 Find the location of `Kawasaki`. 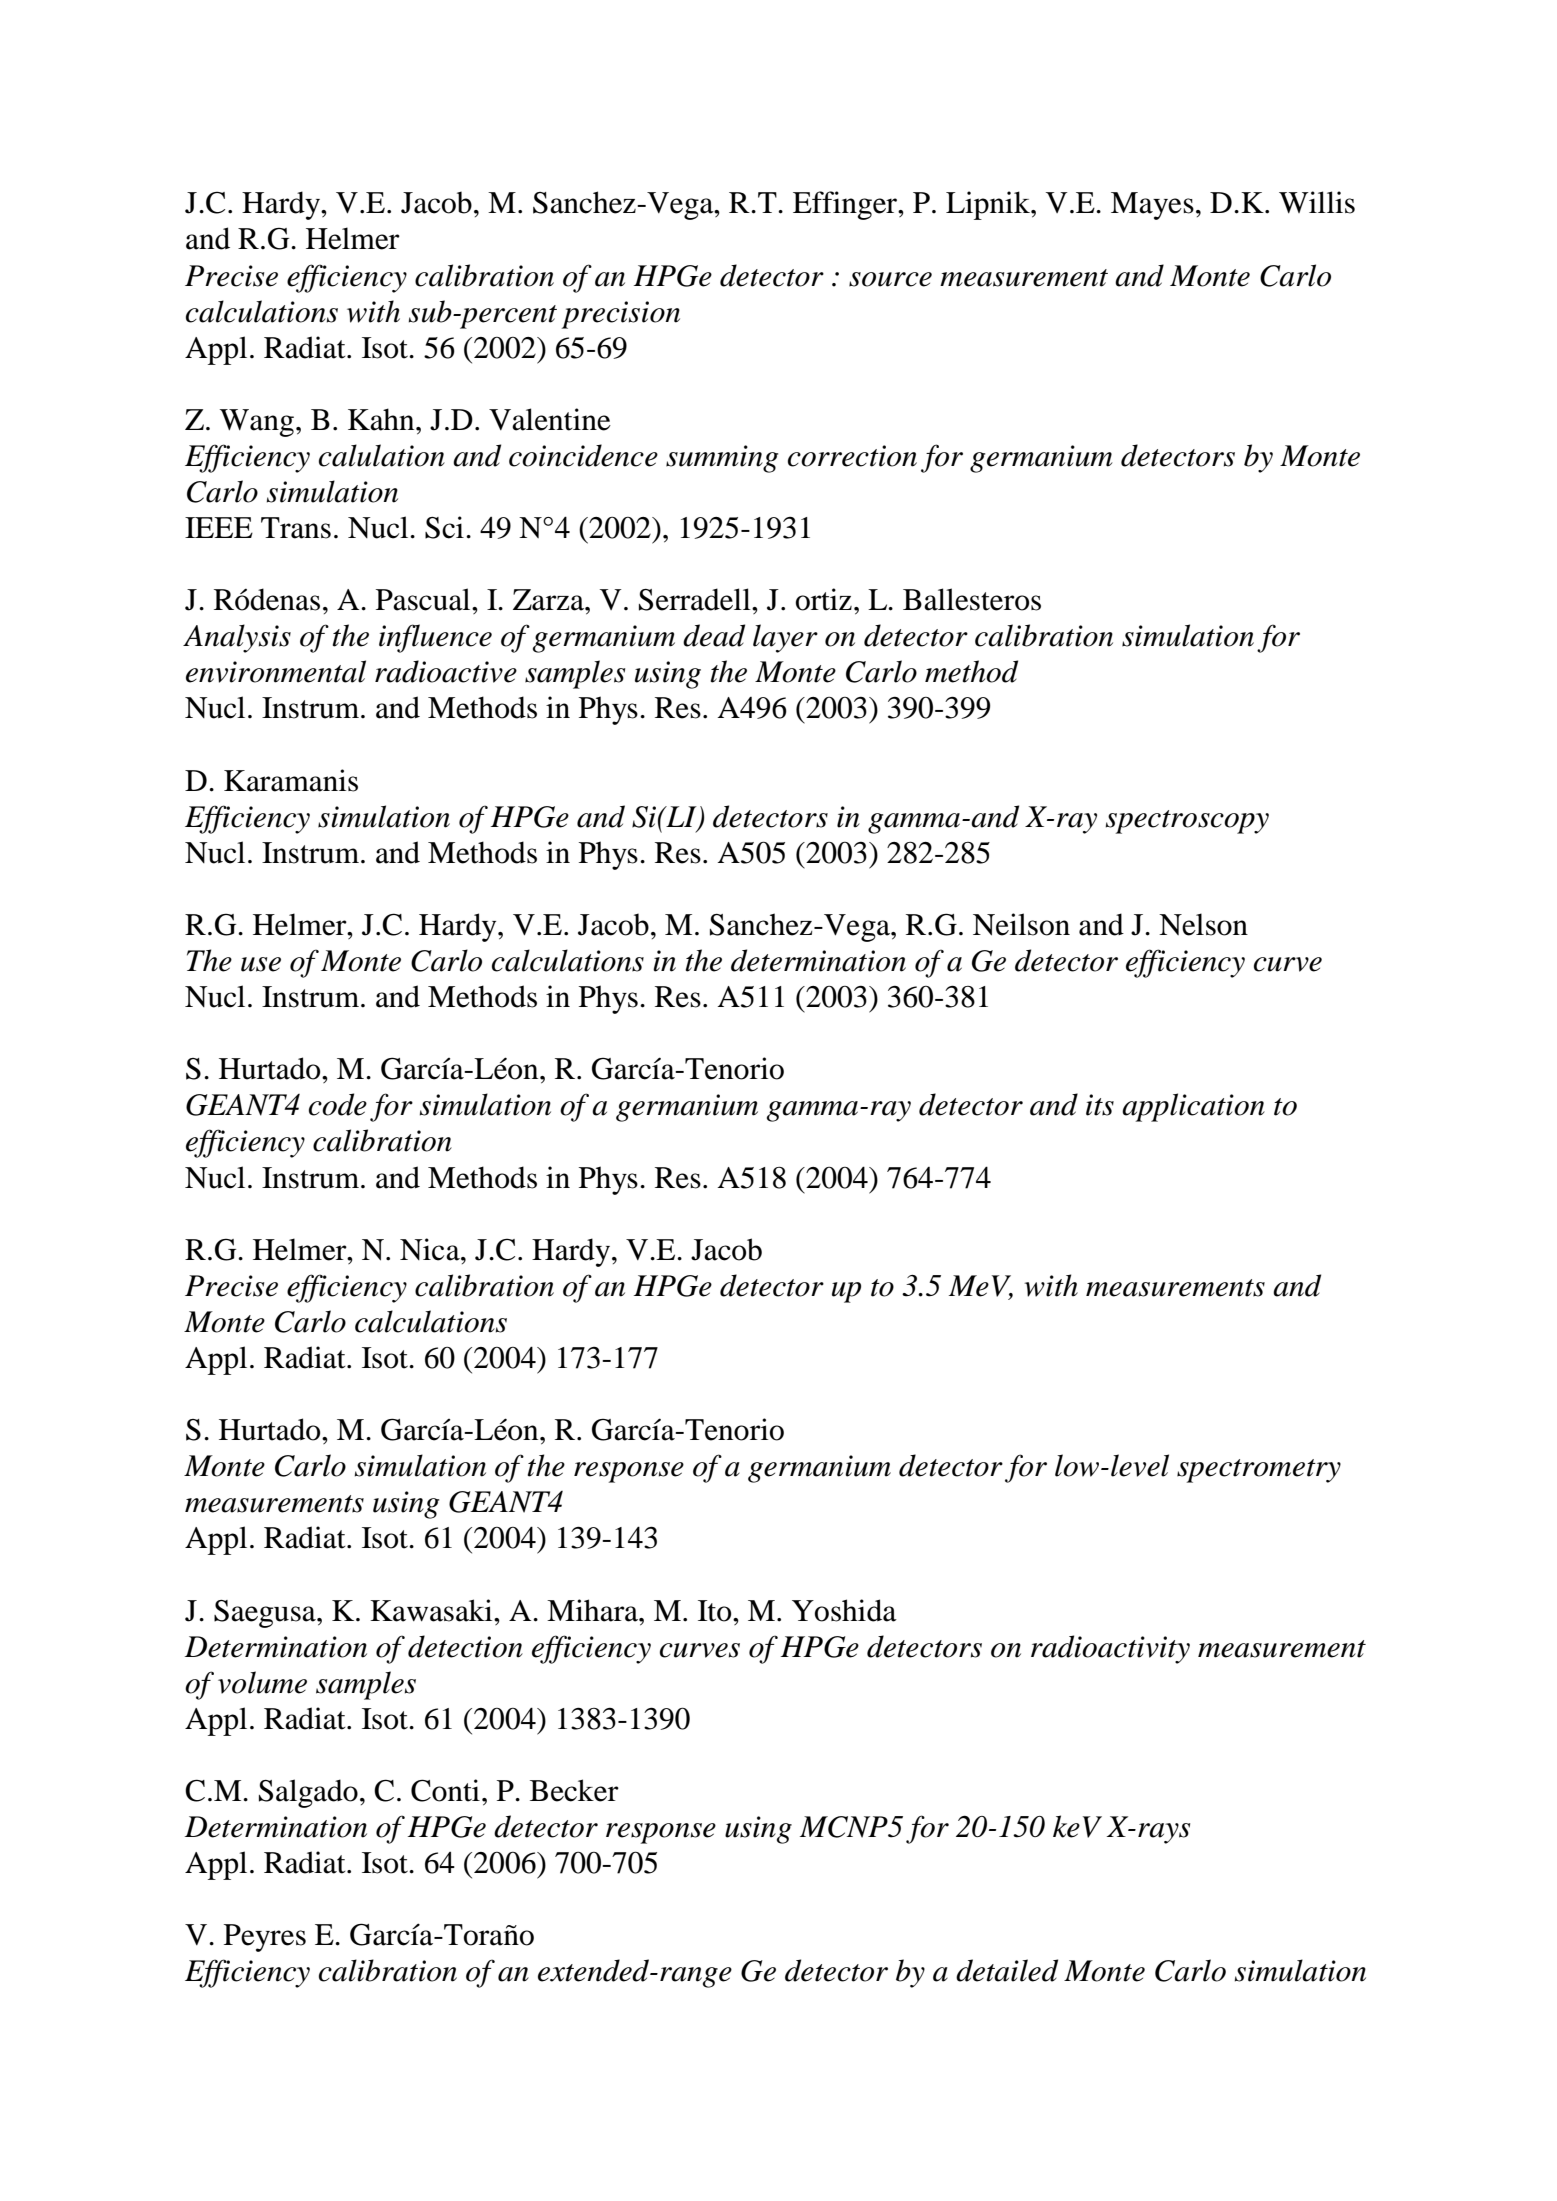

Kawasaki is located at coordinates (432, 1610).
